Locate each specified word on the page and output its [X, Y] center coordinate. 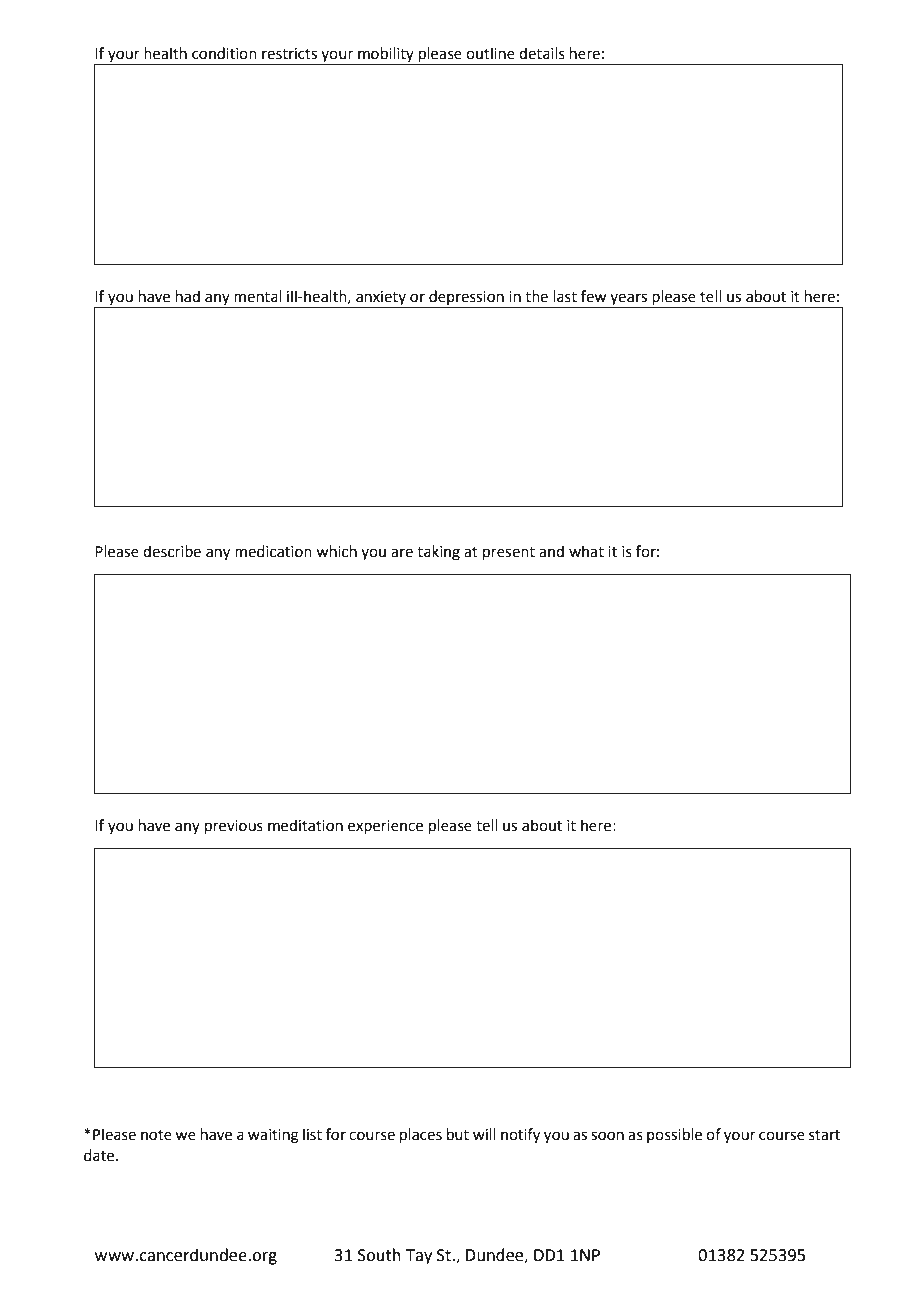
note [156, 1135]
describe [172, 551]
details [542, 53]
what [586, 551]
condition [224, 53]
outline [490, 53]
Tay [419, 1257]
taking [438, 553]
